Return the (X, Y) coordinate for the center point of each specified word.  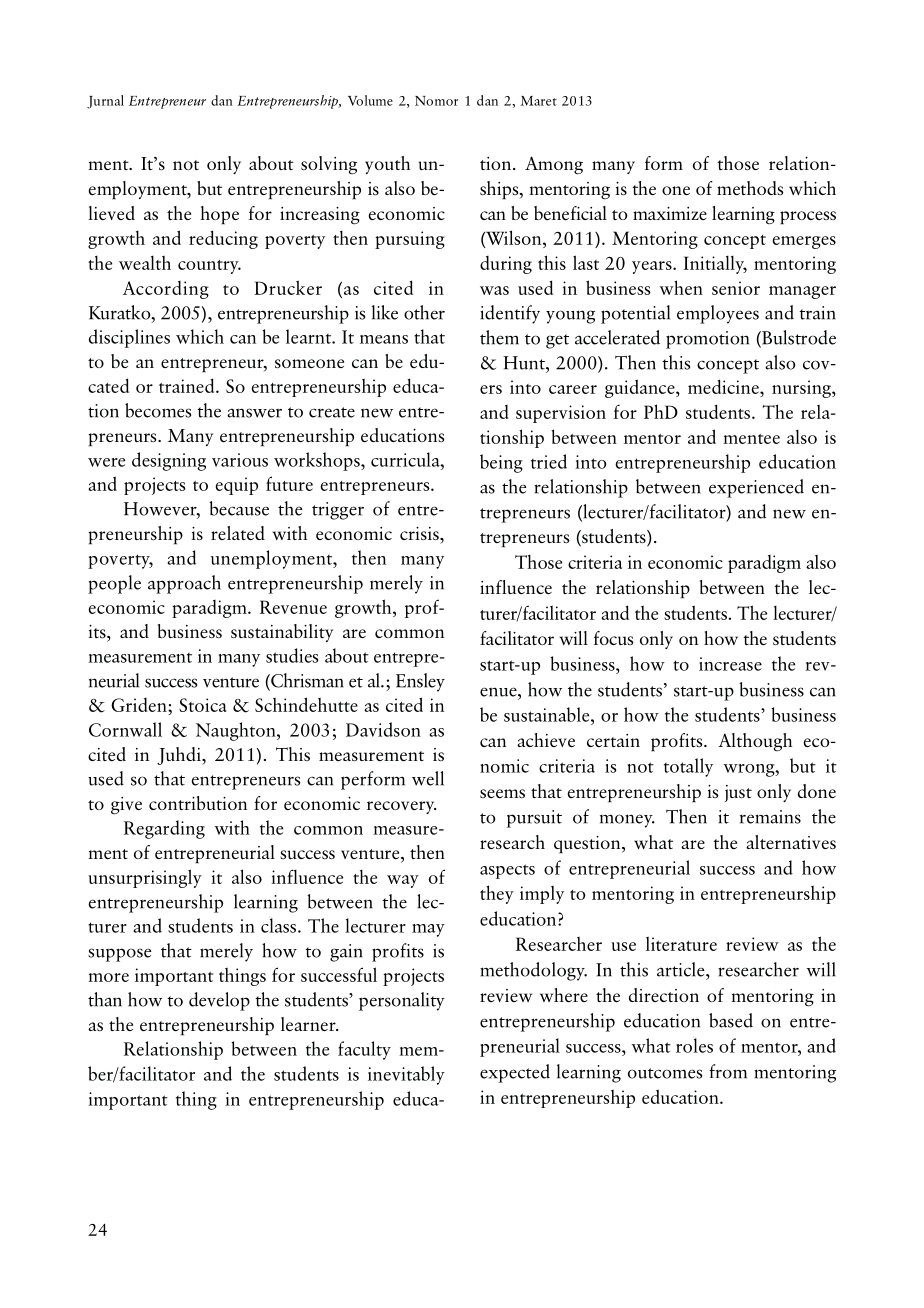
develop (219, 1001)
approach (184, 584)
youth (387, 165)
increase (730, 664)
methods (750, 188)
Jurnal (105, 102)
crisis (420, 533)
